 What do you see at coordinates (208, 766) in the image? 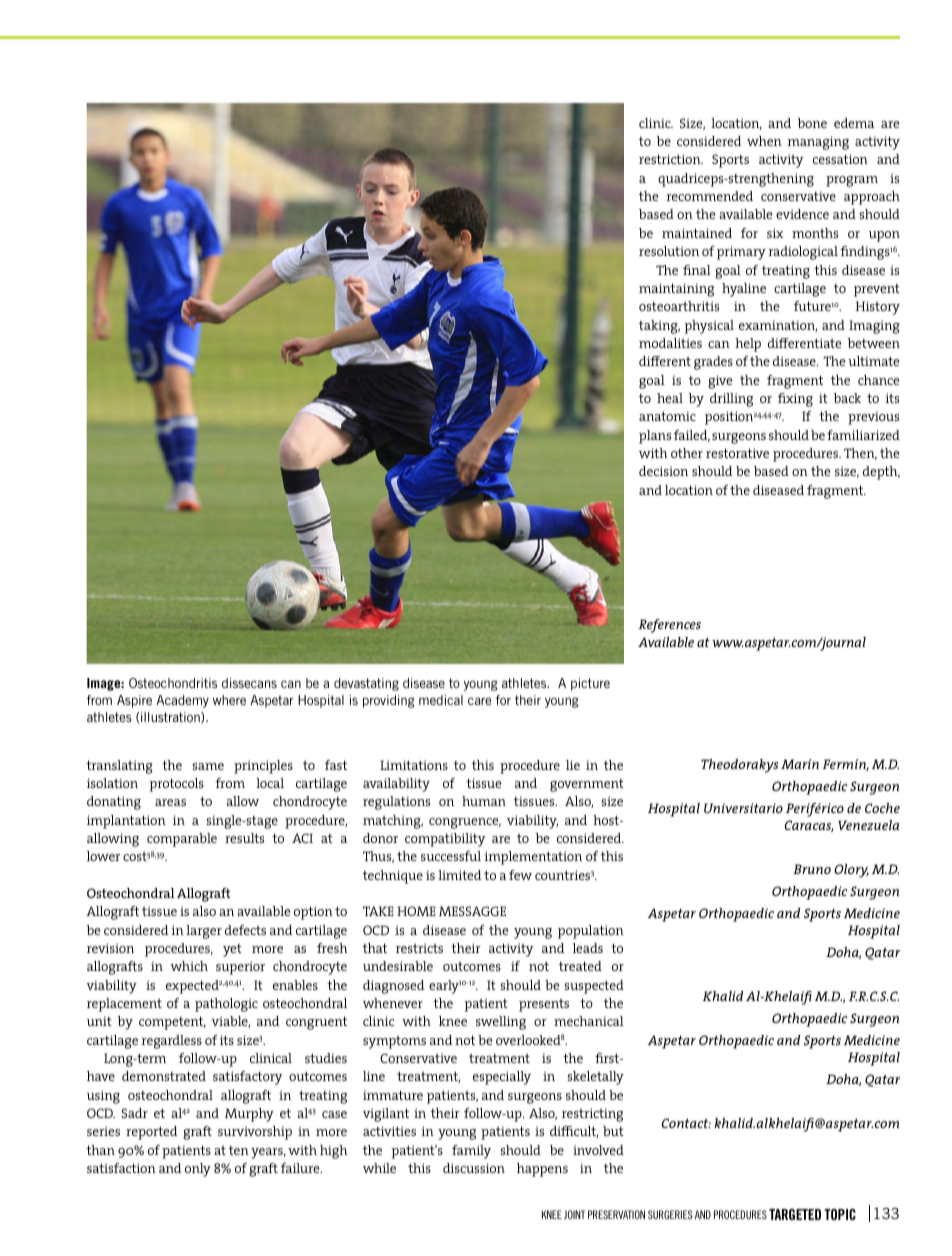
I see `same` at bounding box center [208, 766].
